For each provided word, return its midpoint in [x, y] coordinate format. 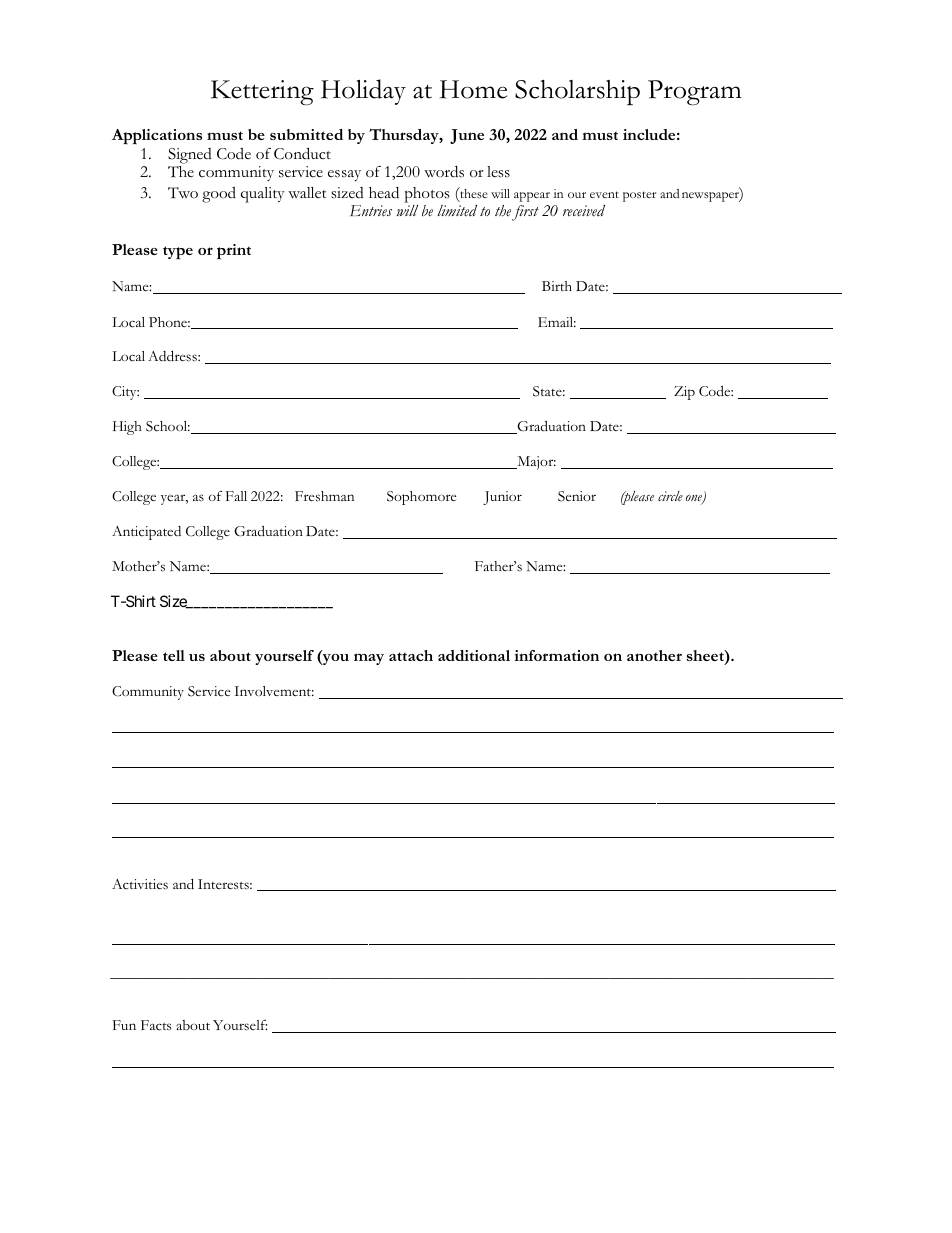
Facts [156, 1025]
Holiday [363, 92]
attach [411, 655]
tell [174, 655]
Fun [124, 1025]
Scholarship [577, 92]
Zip [684, 393]
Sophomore [421, 498]
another [654, 655]
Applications [157, 137]
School [168, 426]
